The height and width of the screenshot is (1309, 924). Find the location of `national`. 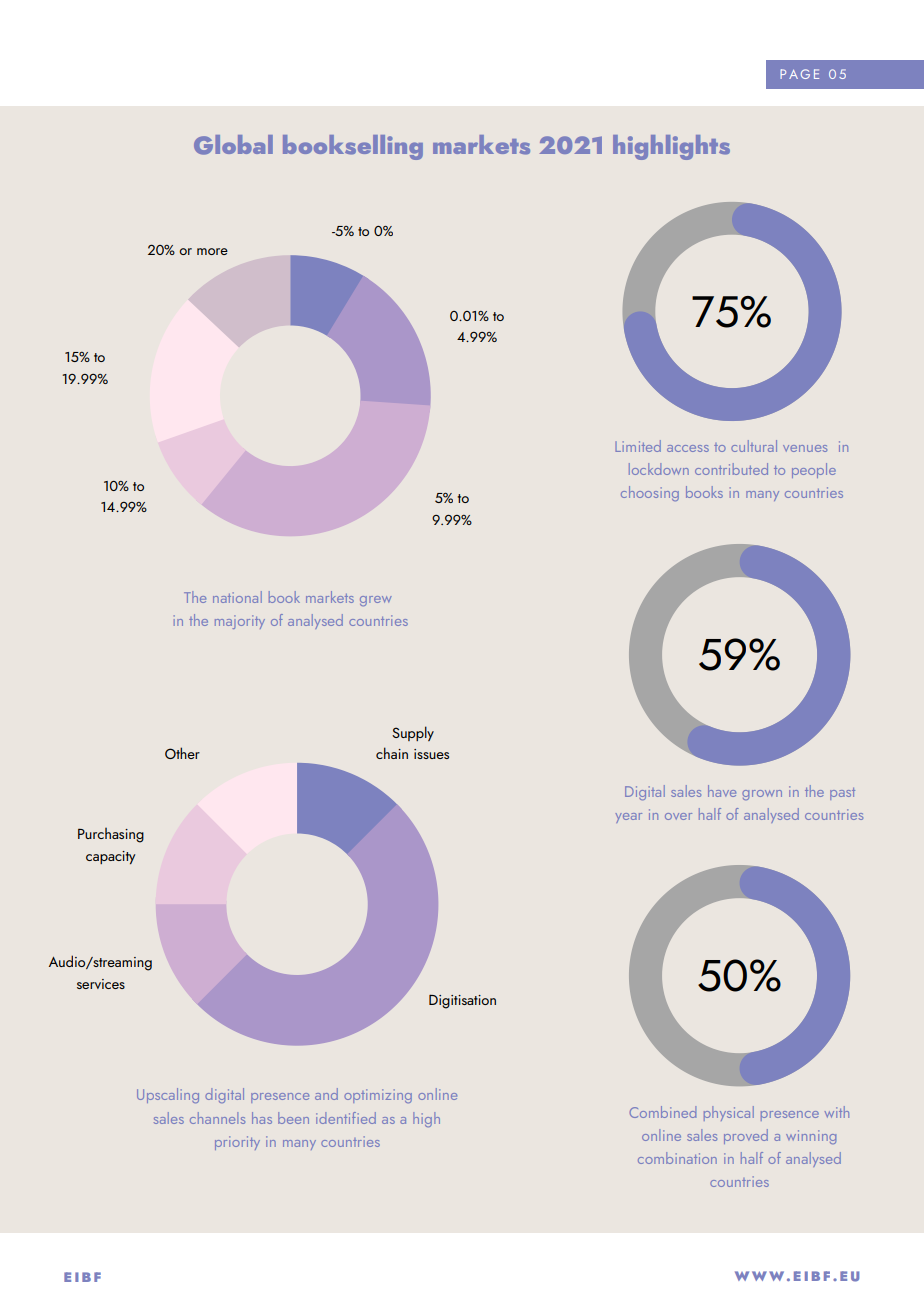

national is located at coordinates (237, 597).
